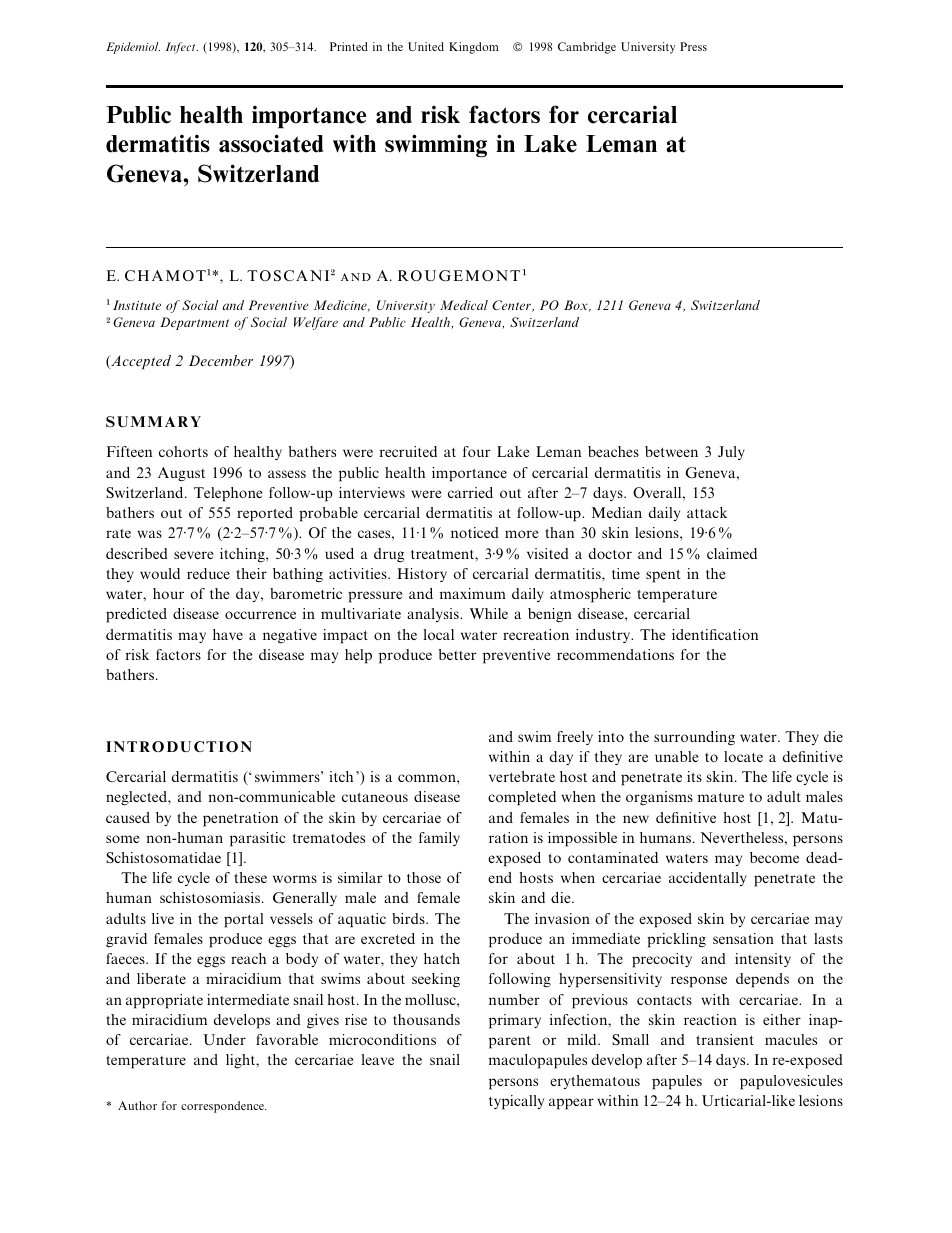  Describe the element at coordinates (424, 877) in the screenshot. I see `those` at that location.
